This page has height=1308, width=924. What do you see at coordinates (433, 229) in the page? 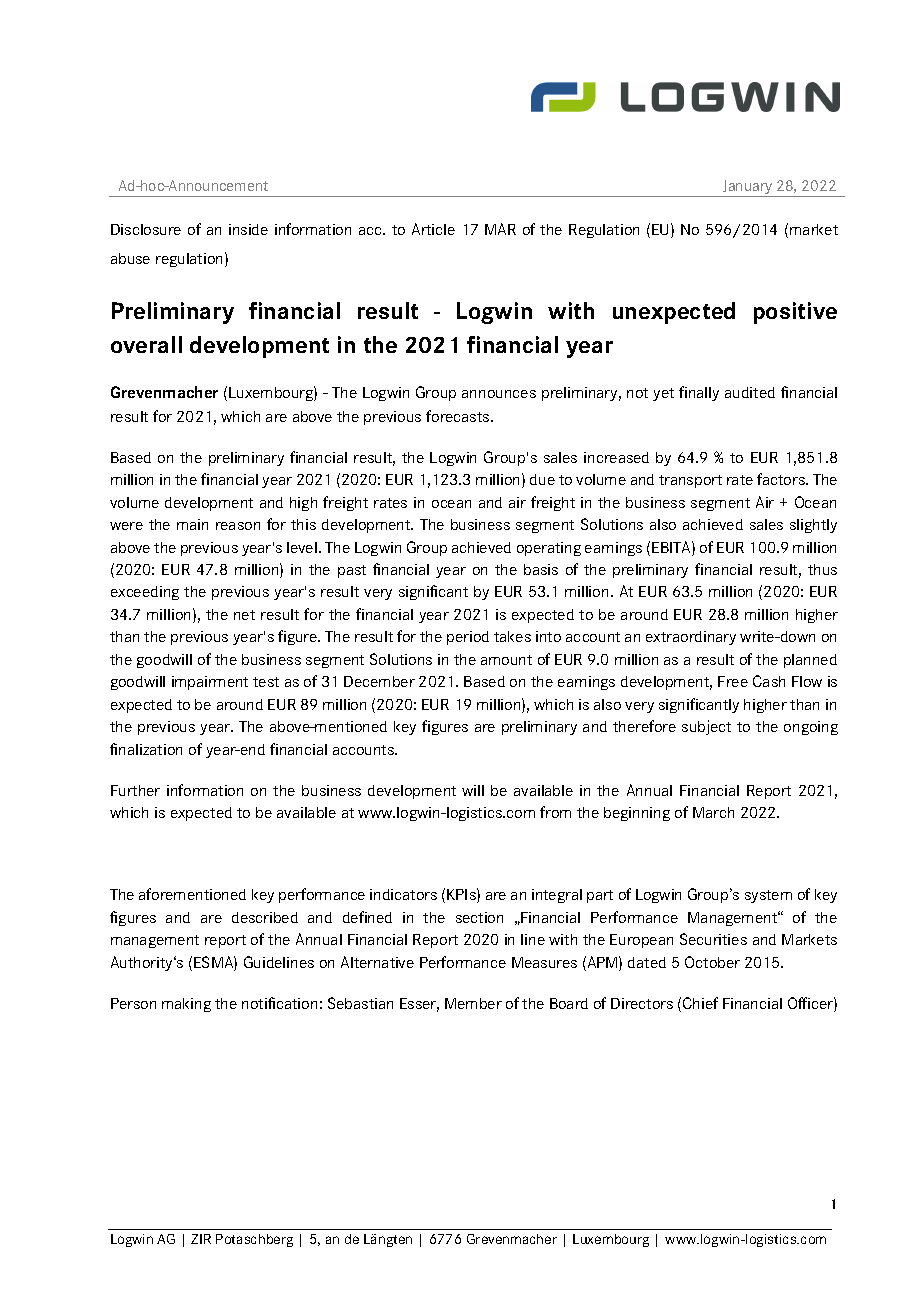
I see `Article` at bounding box center [433, 229].
